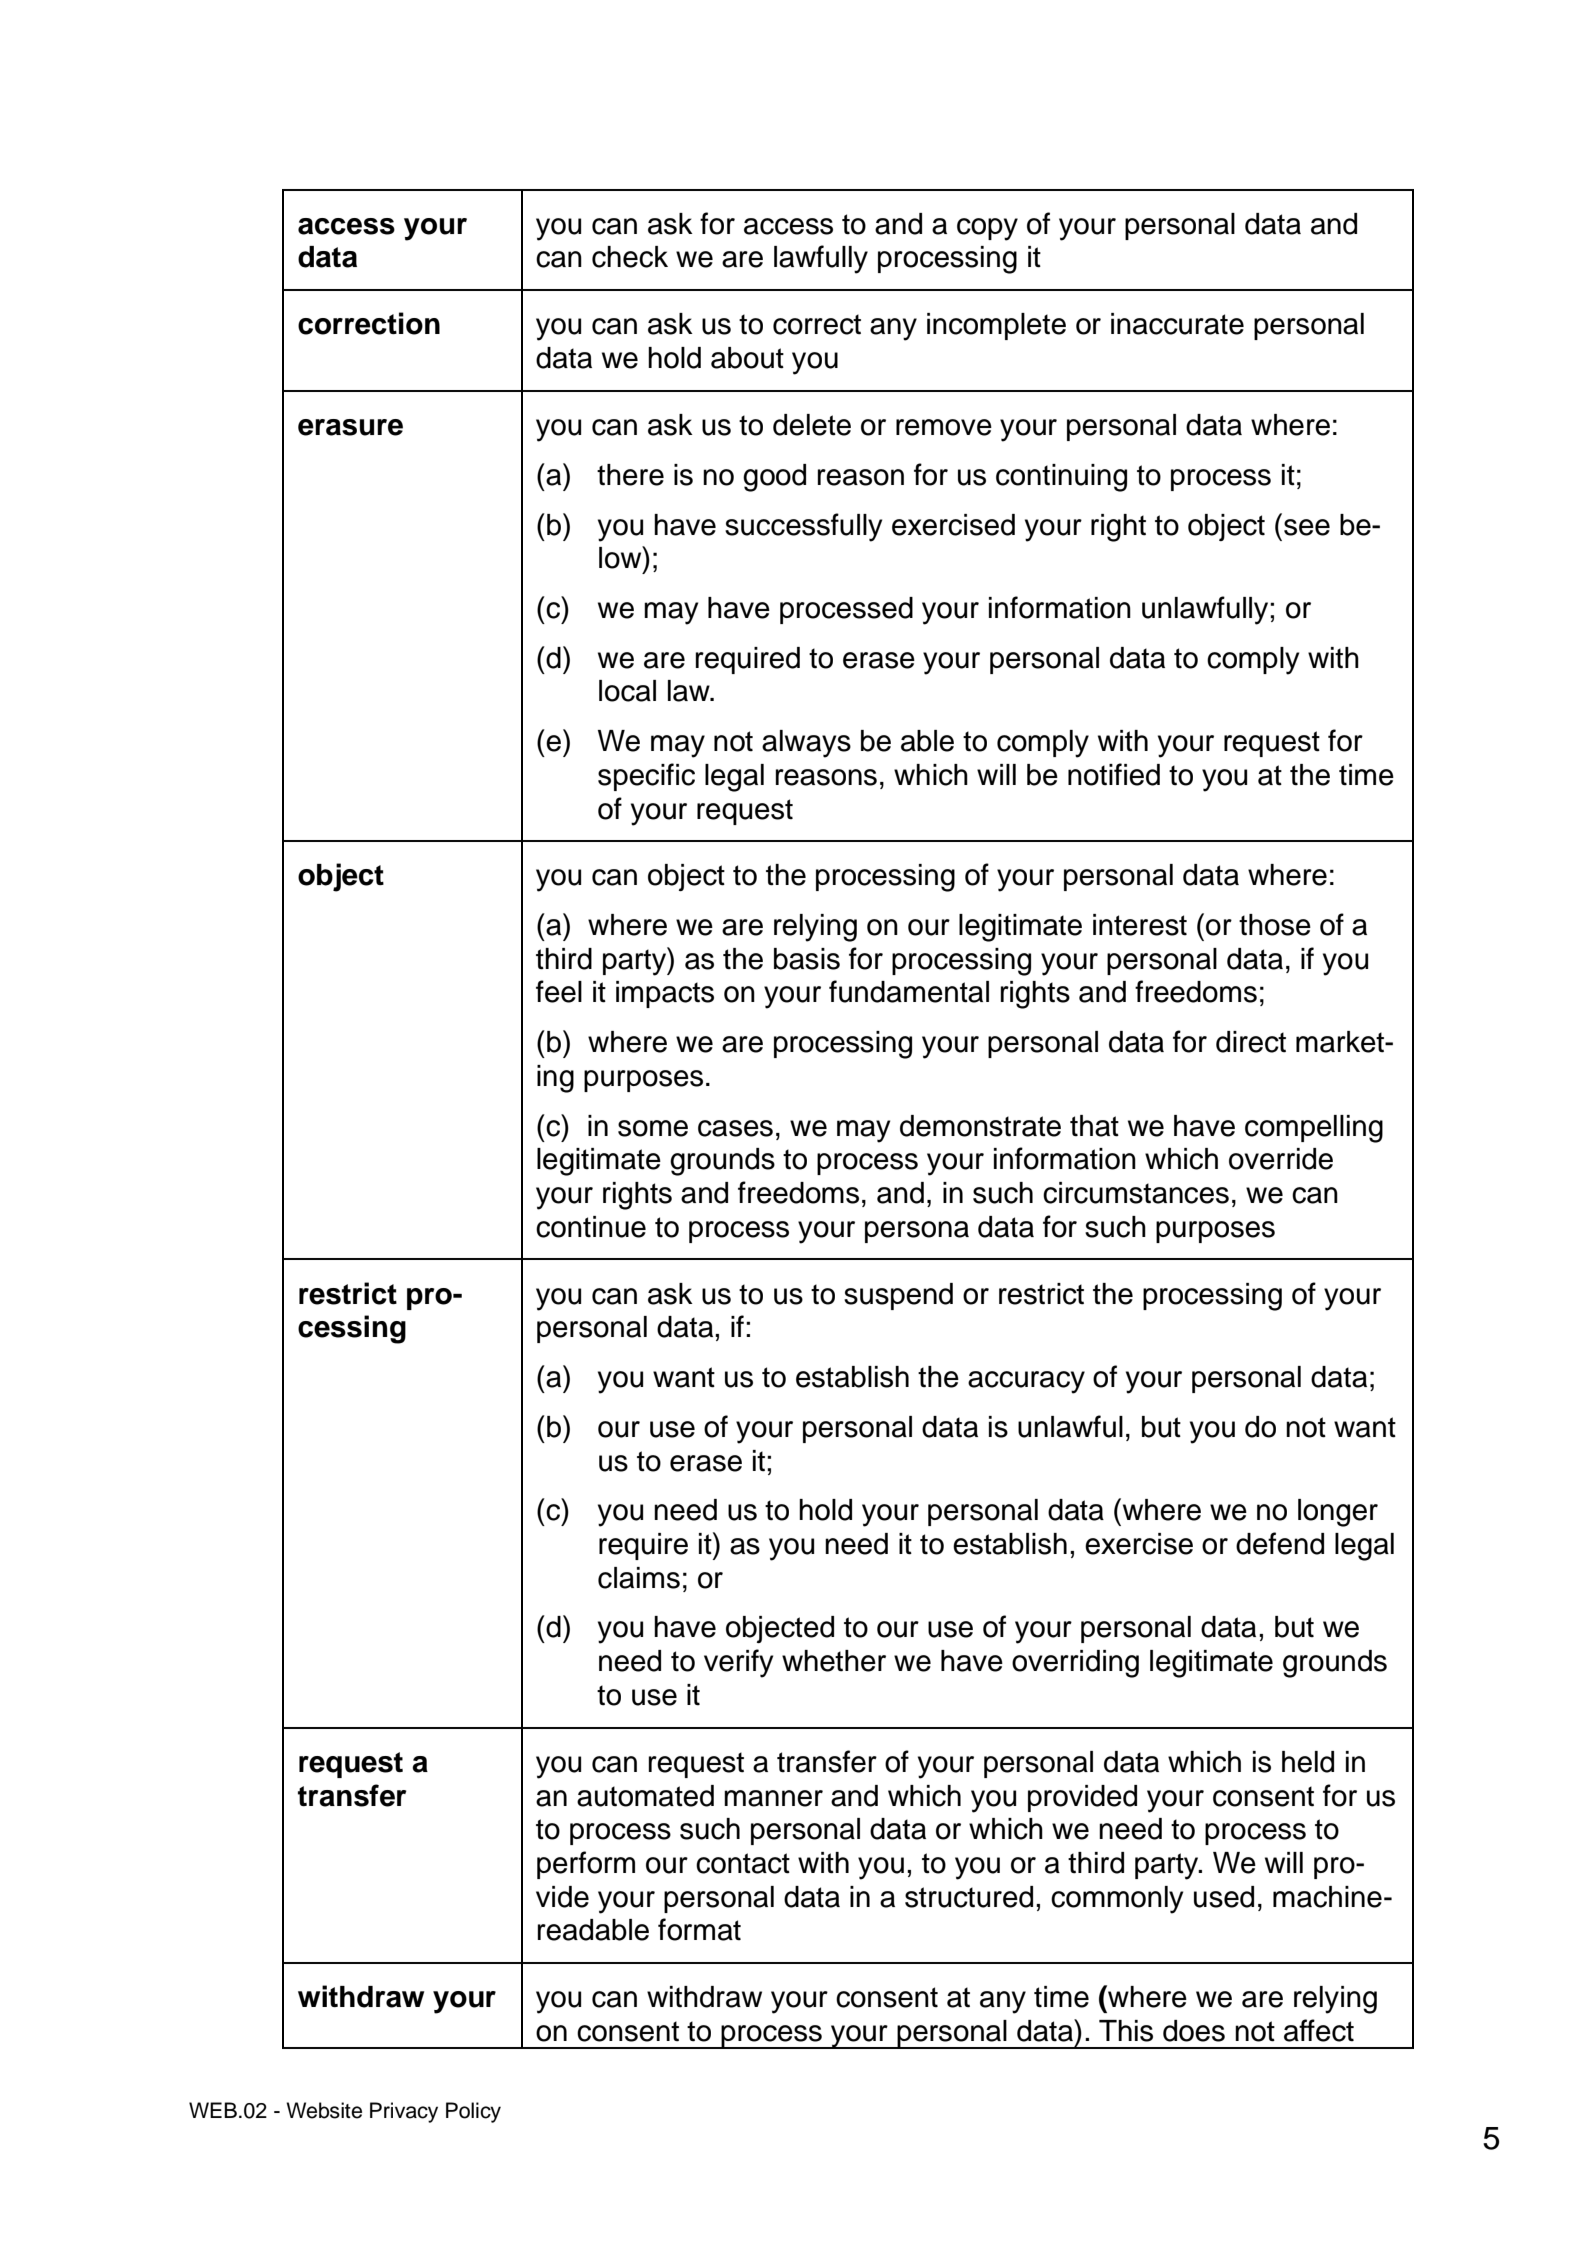 The width and height of the document is (1586, 2243). What do you see at coordinates (559, 991) in the document?
I see `feel` at bounding box center [559, 991].
